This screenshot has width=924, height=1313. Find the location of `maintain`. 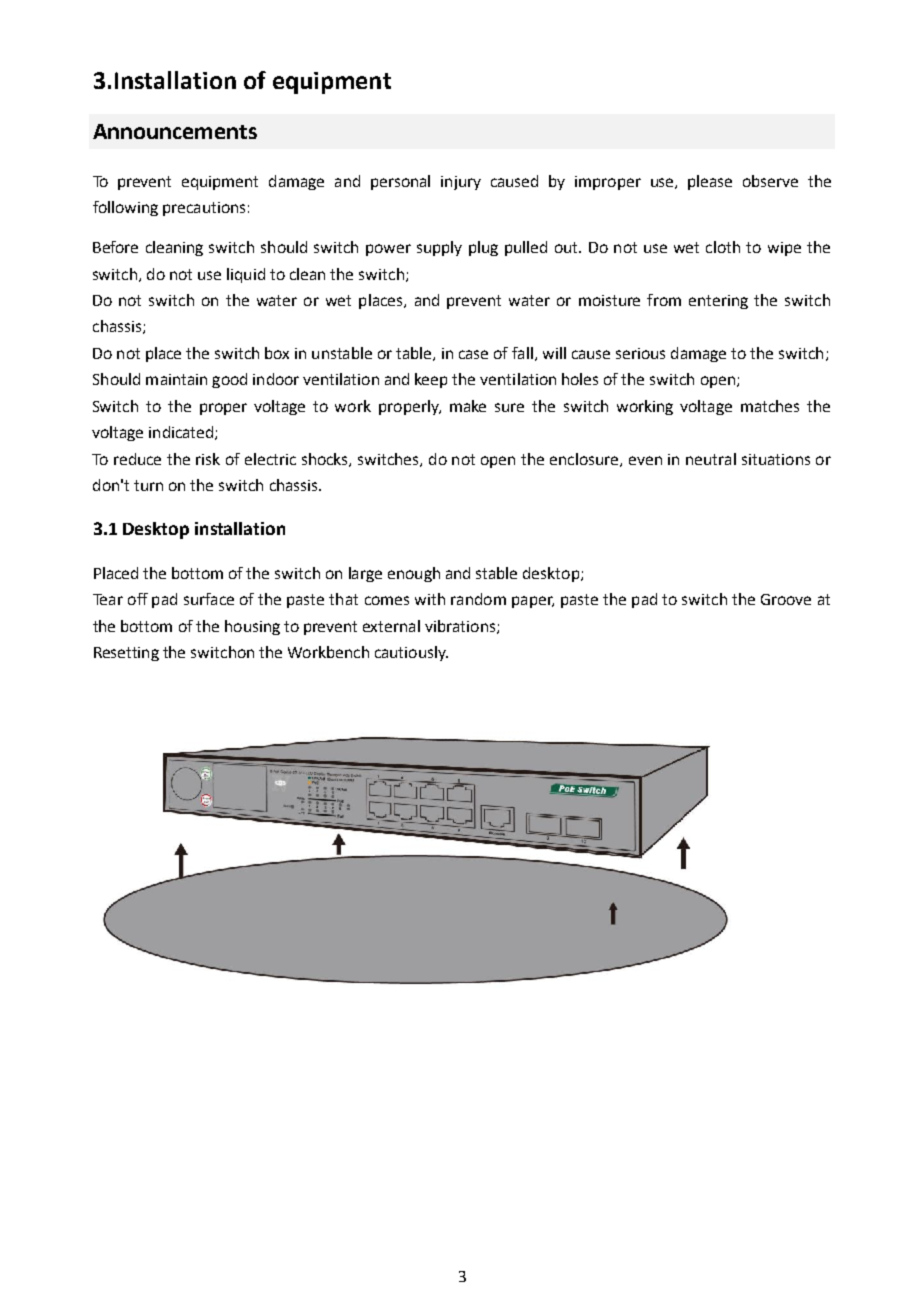

maintain is located at coordinates (176, 379).
